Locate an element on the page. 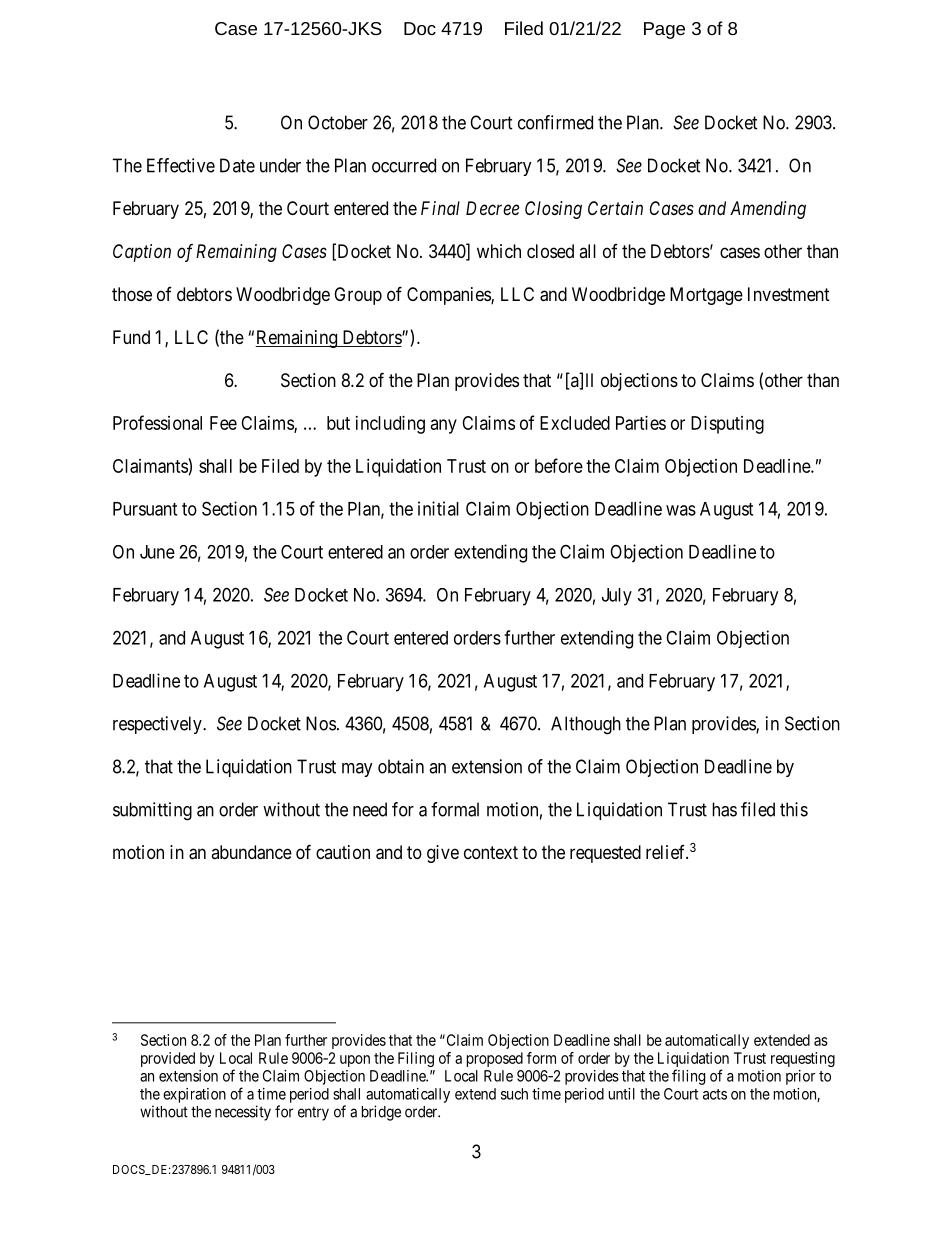 Image resolution: width=952 pixels, height=1233 pixels. initial is located at coordinates (438, 508).
